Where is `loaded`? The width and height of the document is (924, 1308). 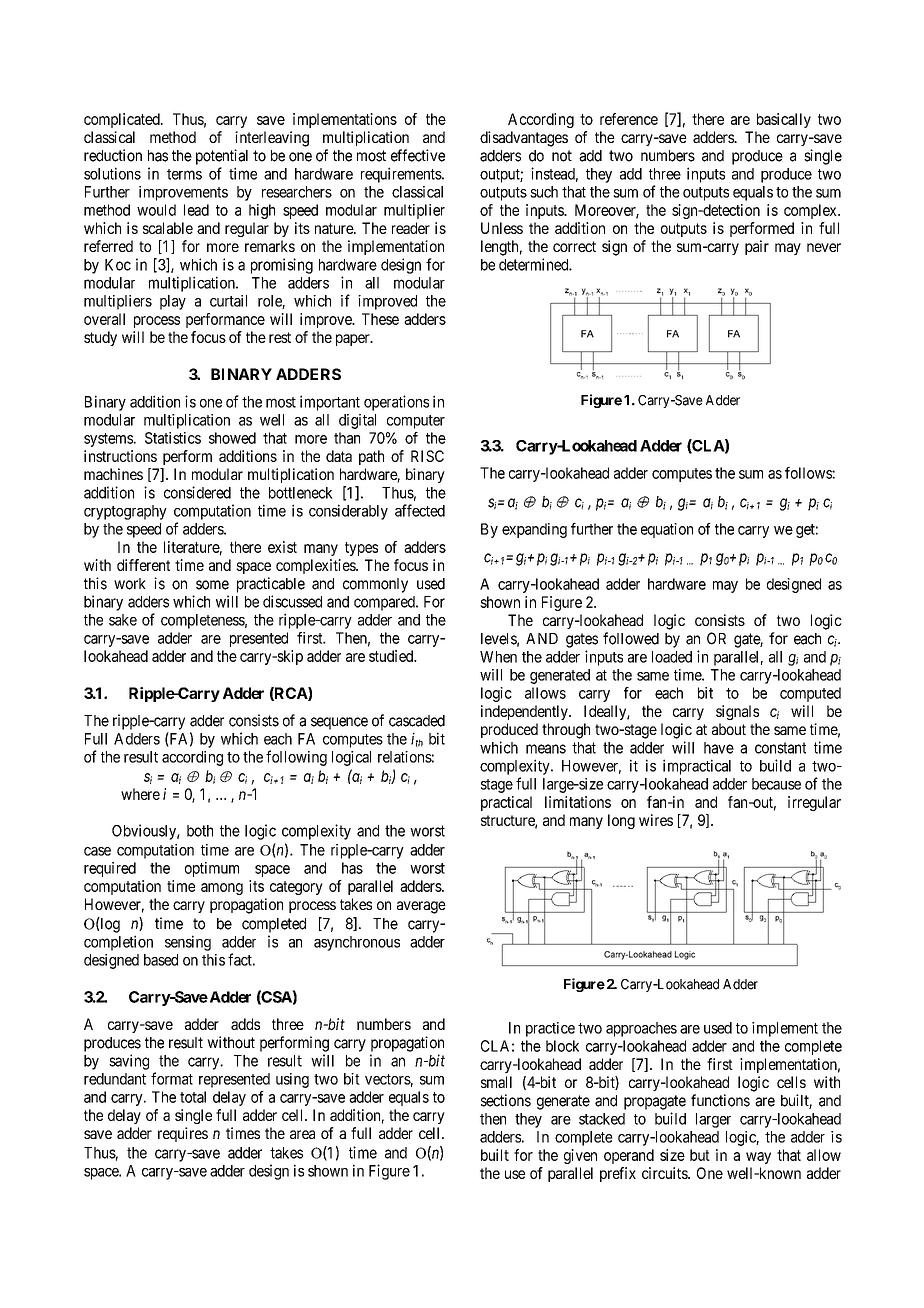 loaded is located at coordinates (672, 657).
